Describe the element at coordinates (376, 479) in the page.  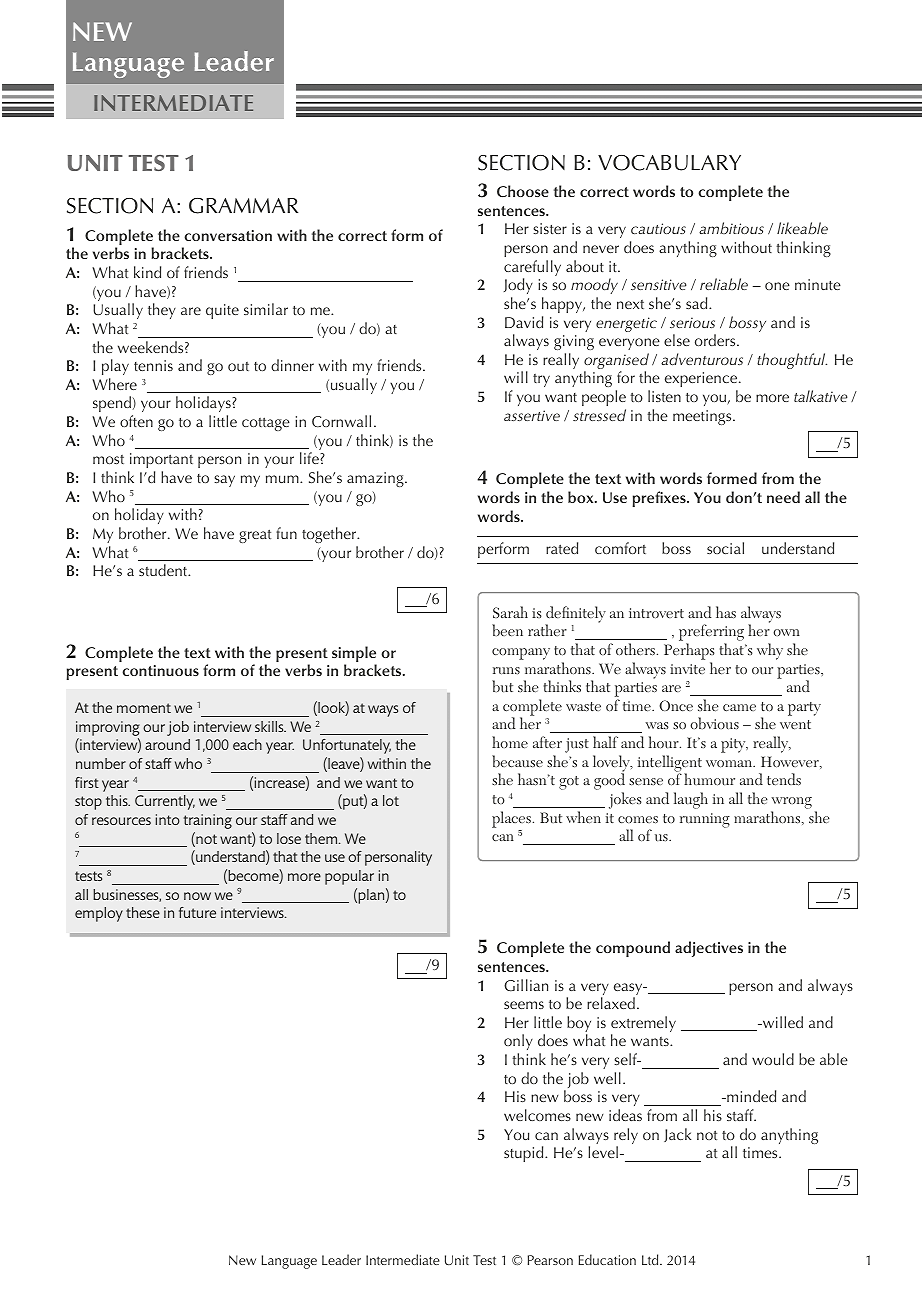
I see `amazing` at that location.
